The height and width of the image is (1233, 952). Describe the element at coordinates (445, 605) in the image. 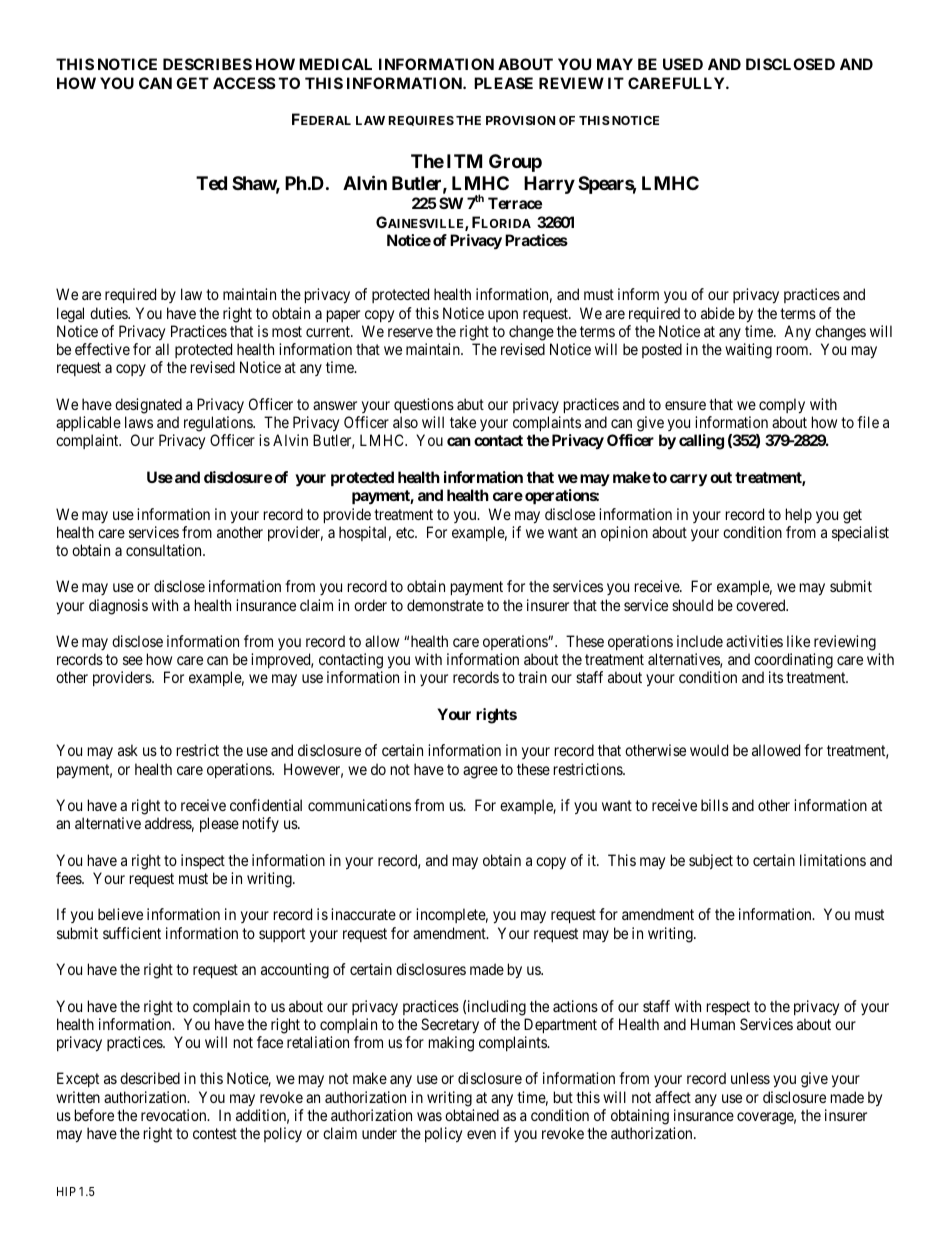

I see `demonstrate` at that location.
